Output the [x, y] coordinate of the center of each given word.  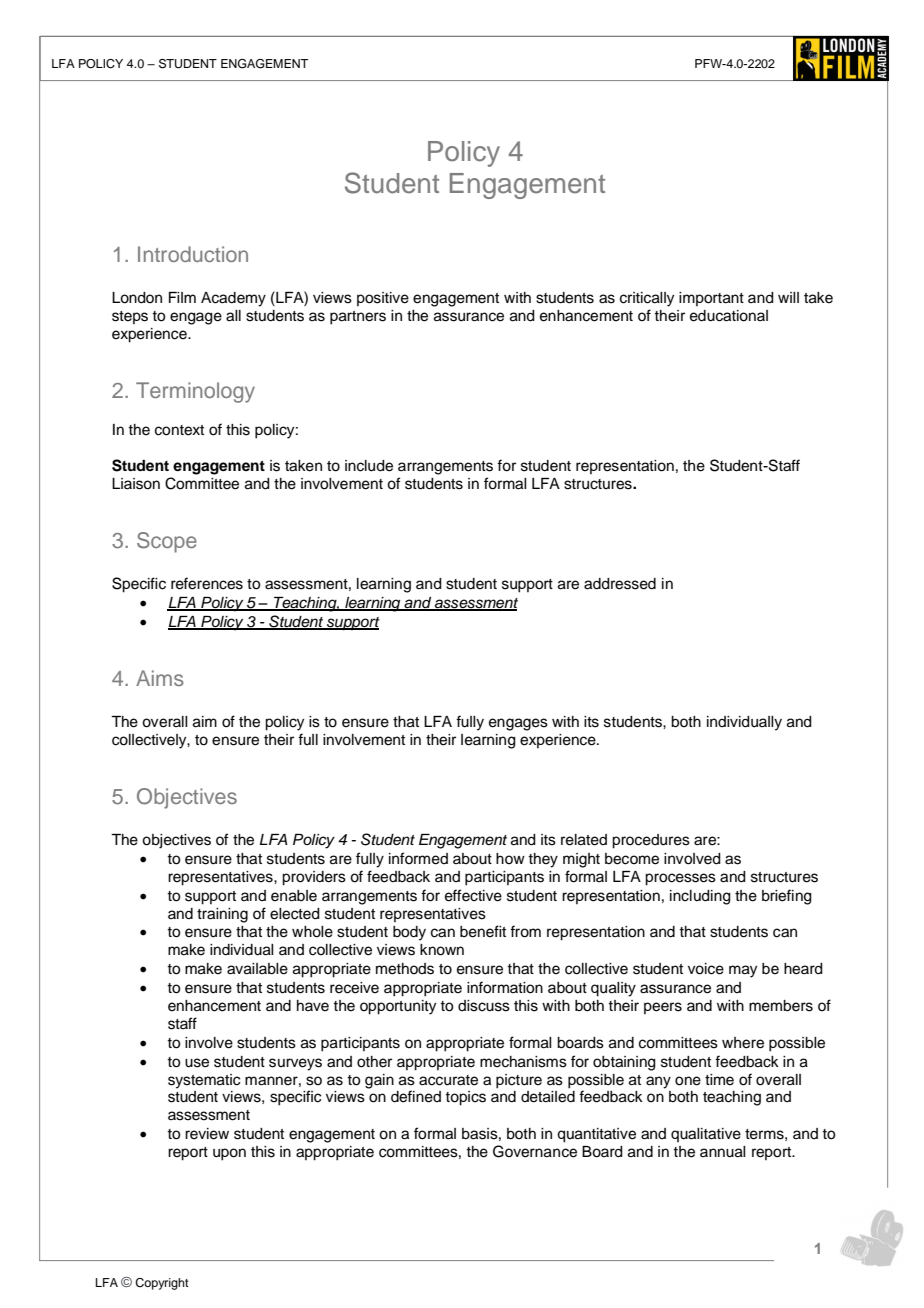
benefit [483, 931]
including [700, 897]
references [207, 583]
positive [383, 299]
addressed [620, 584]
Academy [233, 299]
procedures [651, 841]
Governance [535, 1151]
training [222, 915]
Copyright [162, 1284]
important [711, 299]
